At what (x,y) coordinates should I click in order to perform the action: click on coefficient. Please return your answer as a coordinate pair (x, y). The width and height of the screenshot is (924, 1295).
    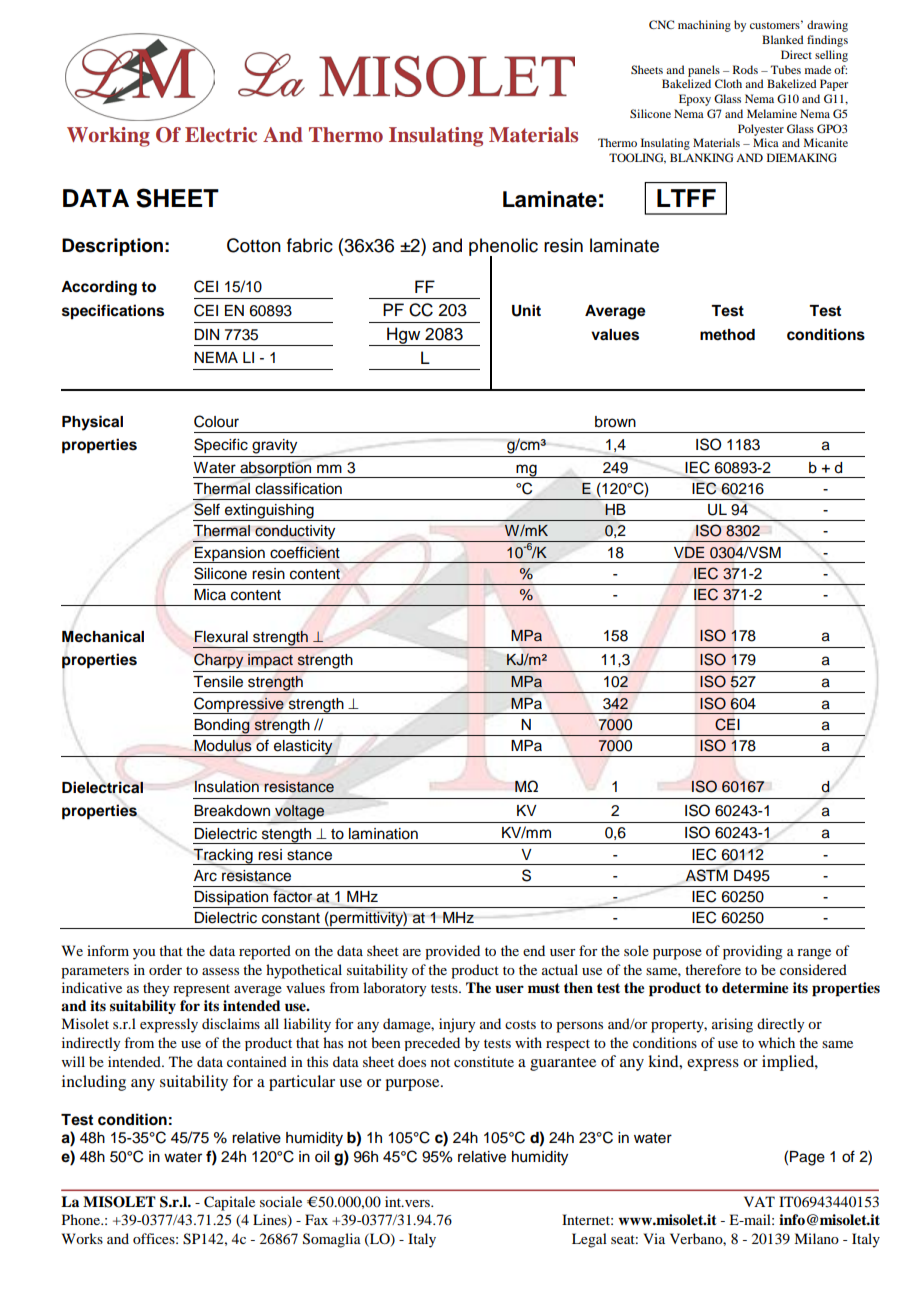
    Looking at the image, I should click on (305, 552).
